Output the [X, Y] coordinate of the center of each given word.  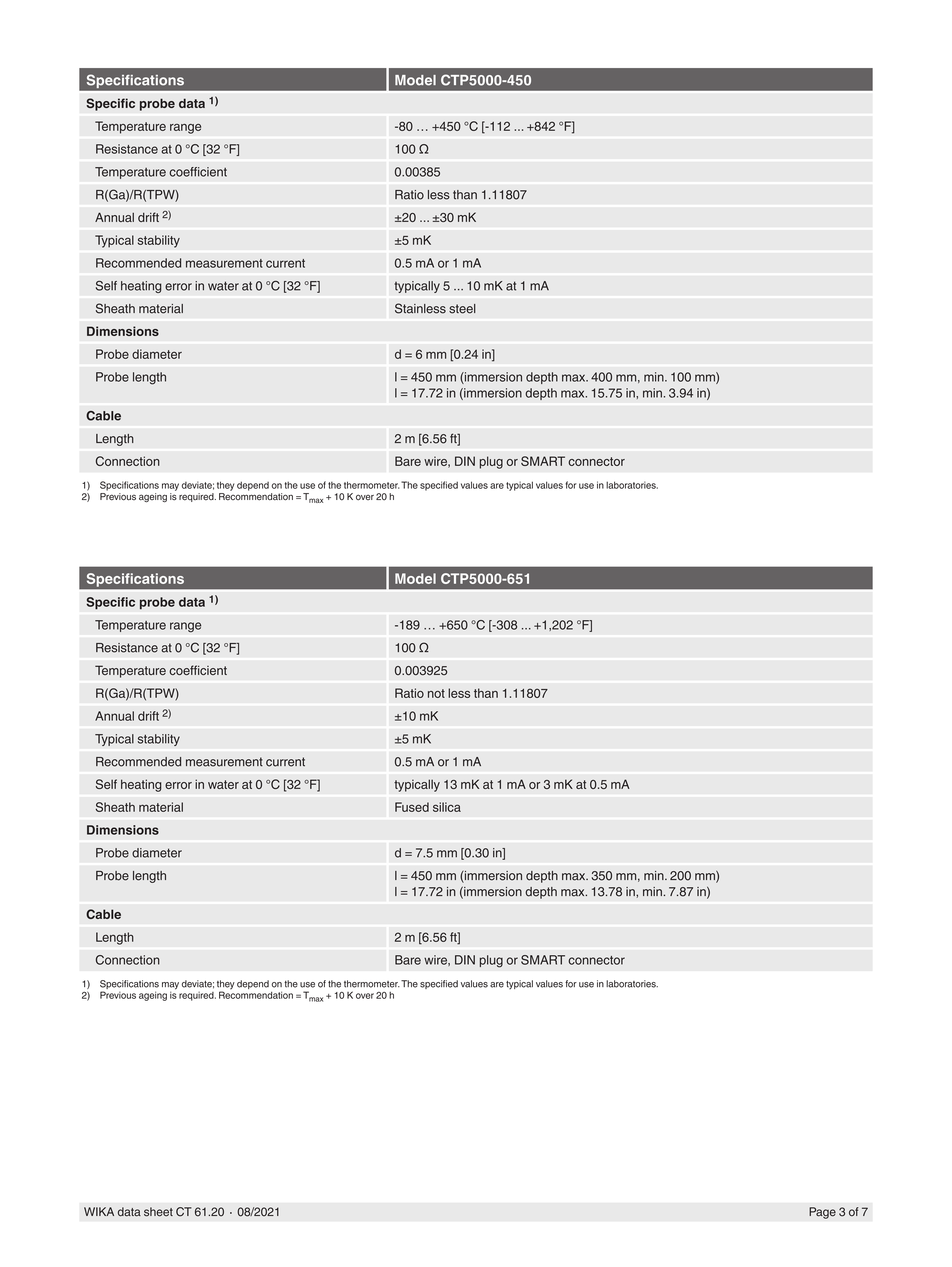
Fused [412, 807]
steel [462, 309]
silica [447, 807]
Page [822, 1213]
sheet [158, 1212]
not [436, 693]
